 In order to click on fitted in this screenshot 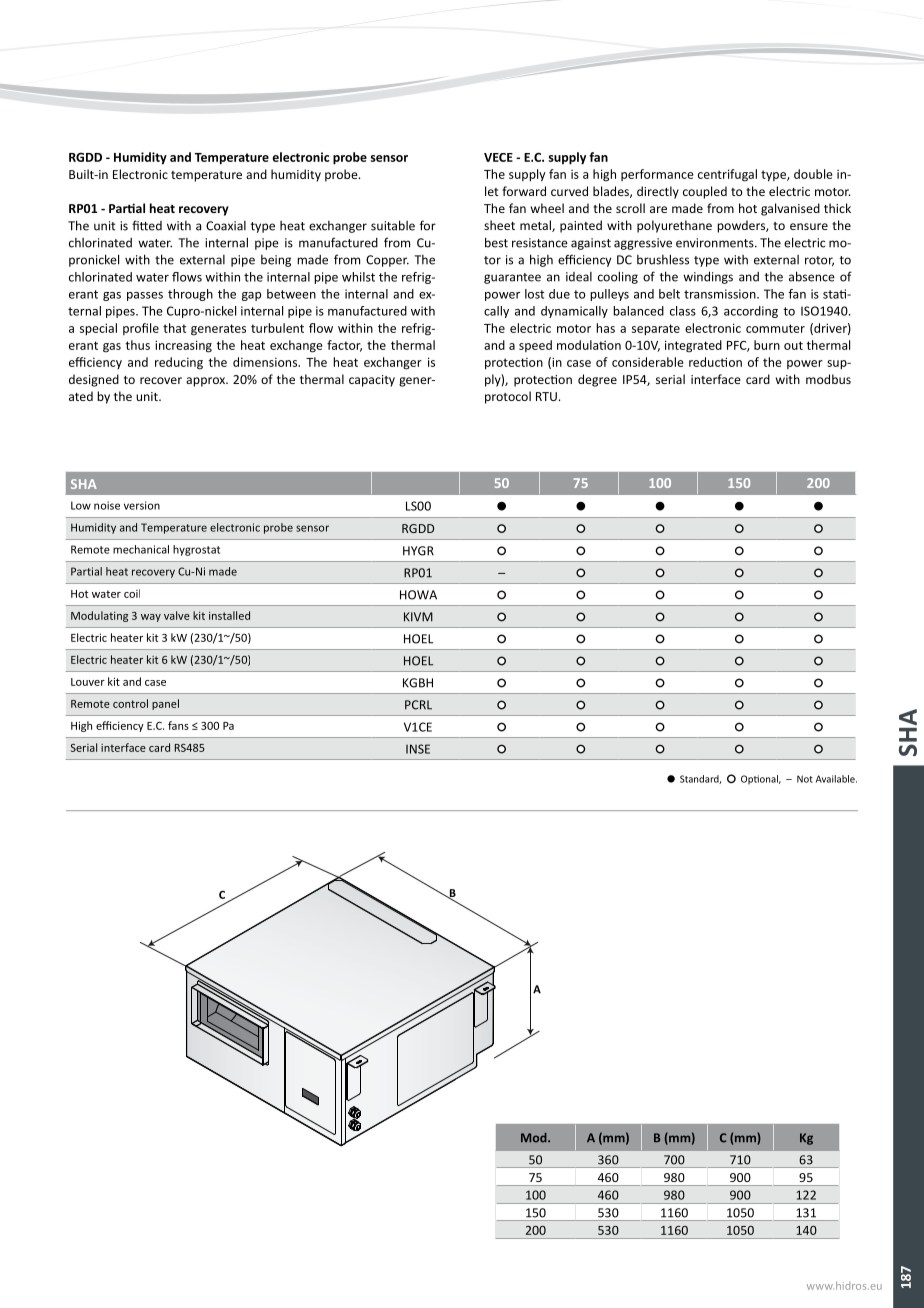, I will do `click(147, 225)`.
